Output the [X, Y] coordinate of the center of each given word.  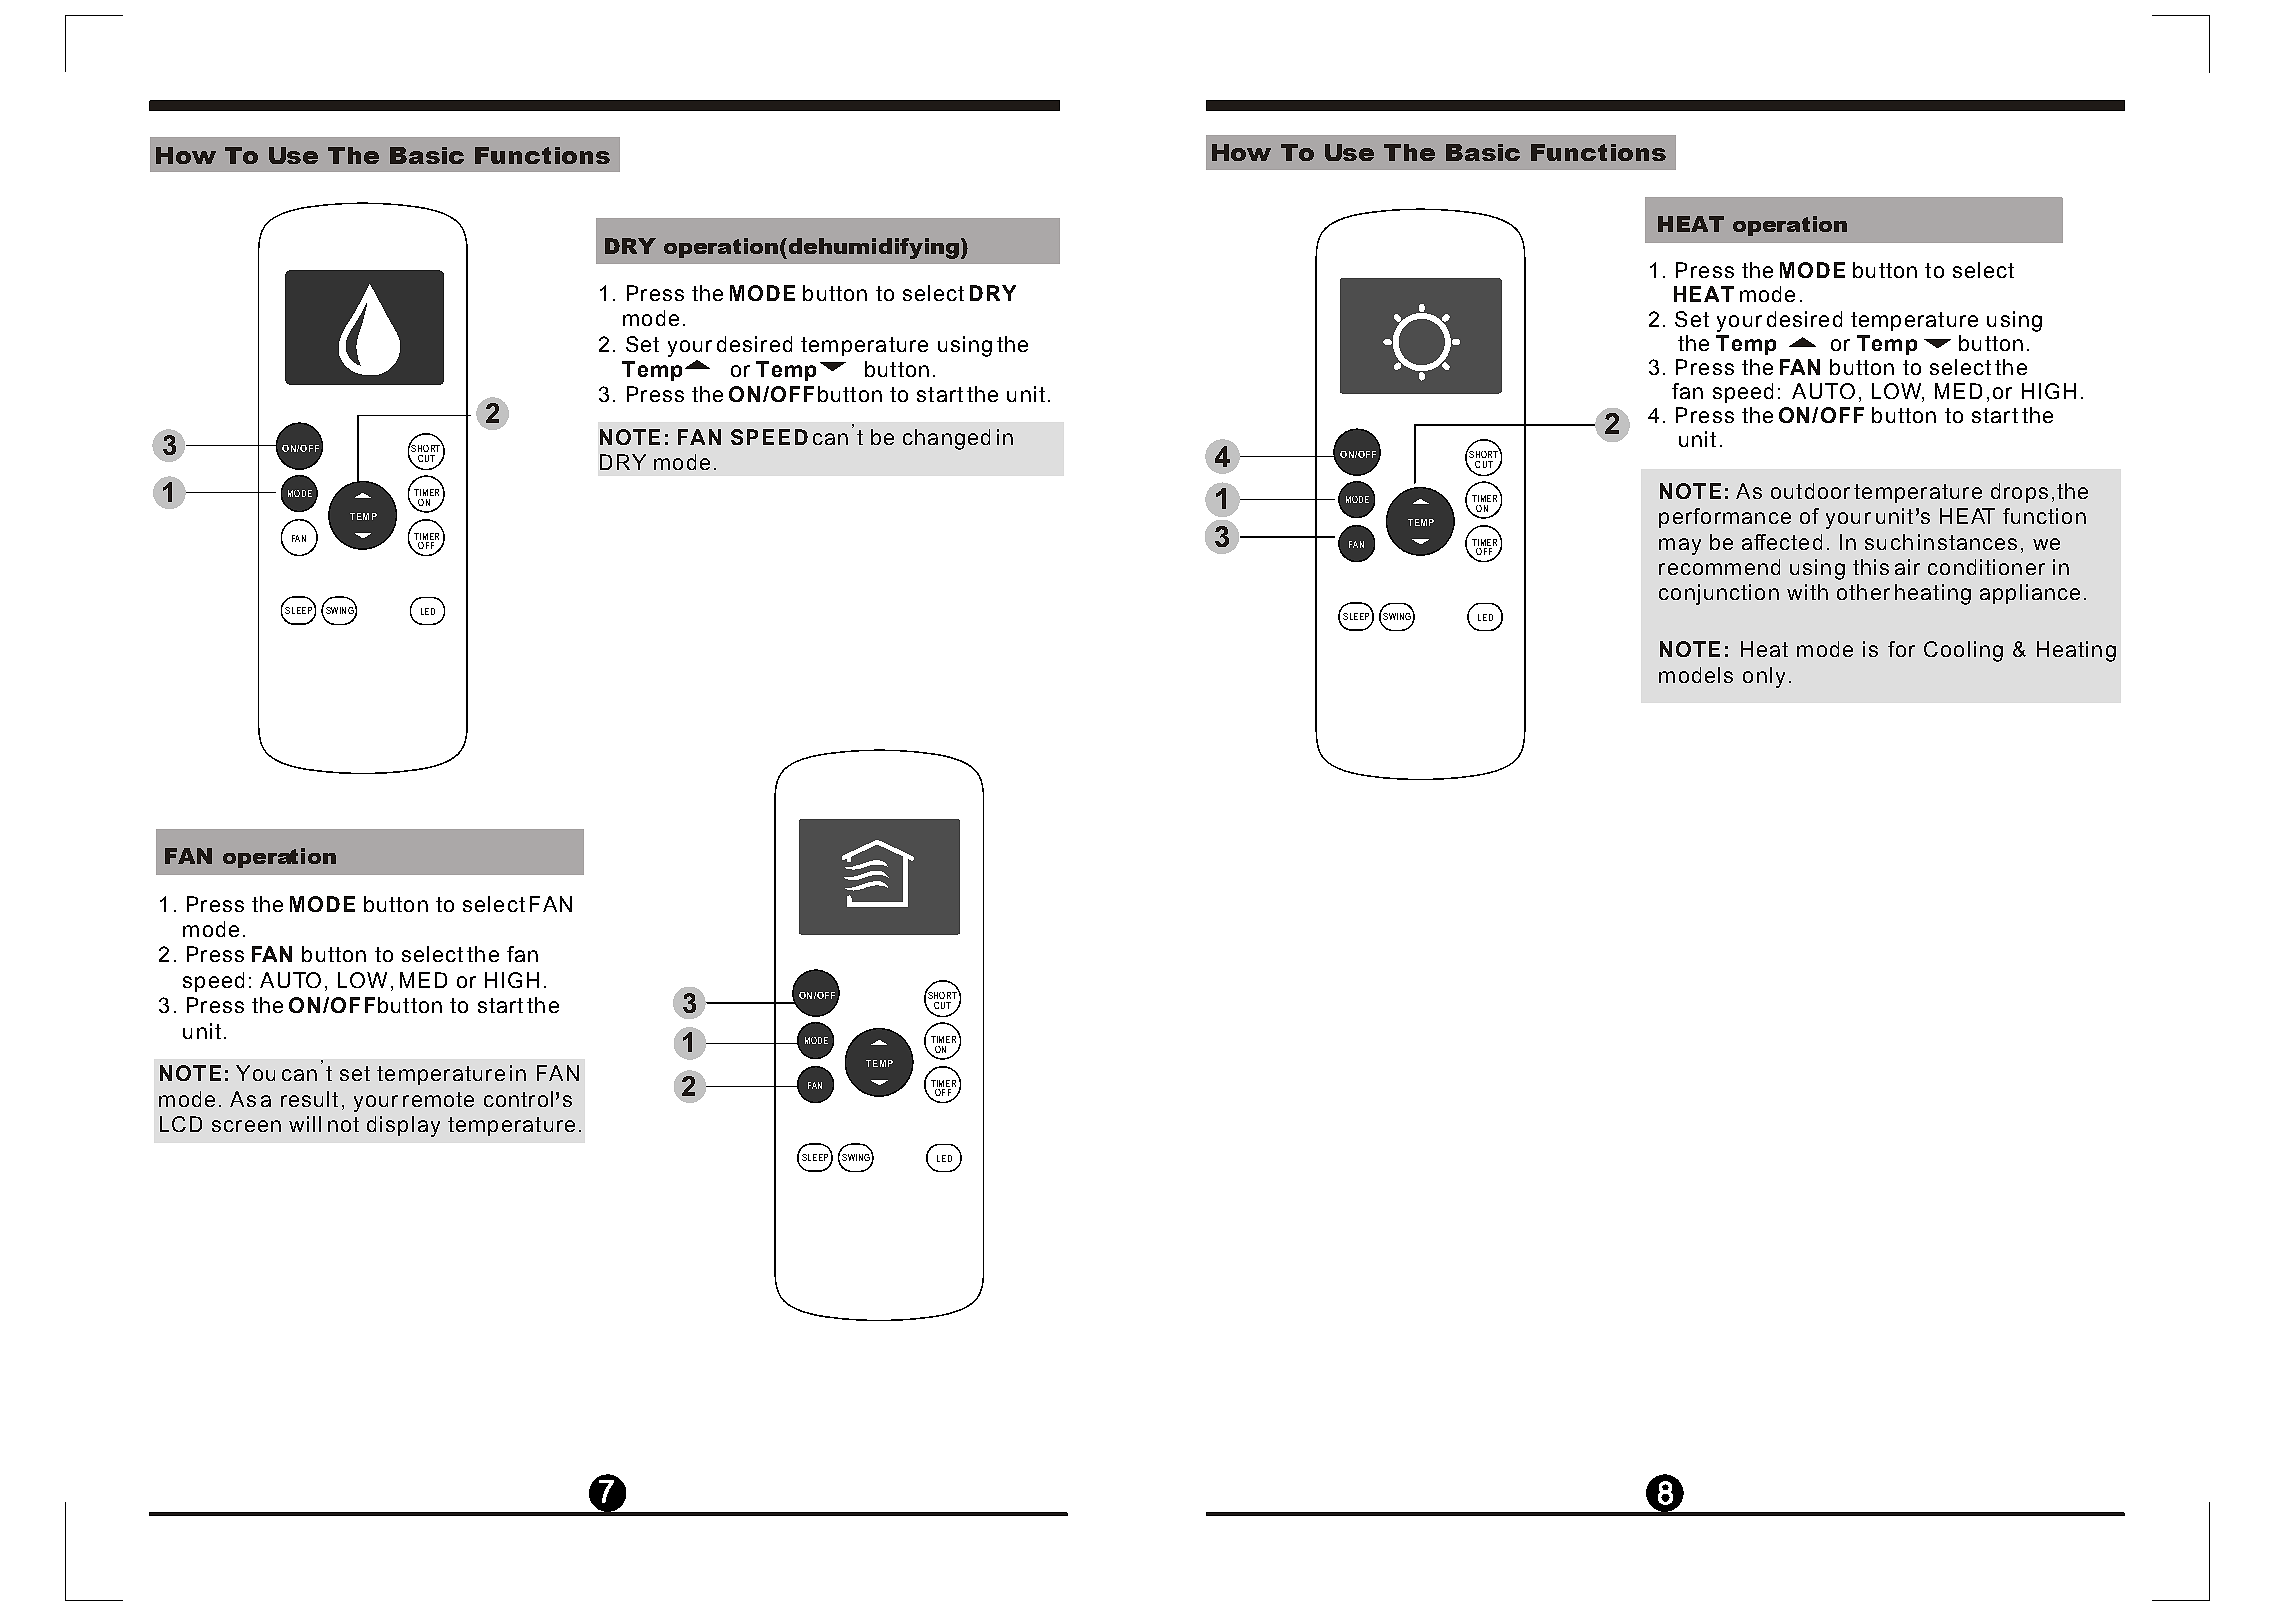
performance [1725, 518]
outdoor [1810, 491]
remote [438, 1099]
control [518, 1099]
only [1764, 677]
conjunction [1719, 594]
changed [946, 439]
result [309, 1099]
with [1807, 592]
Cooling [1963, 651]
